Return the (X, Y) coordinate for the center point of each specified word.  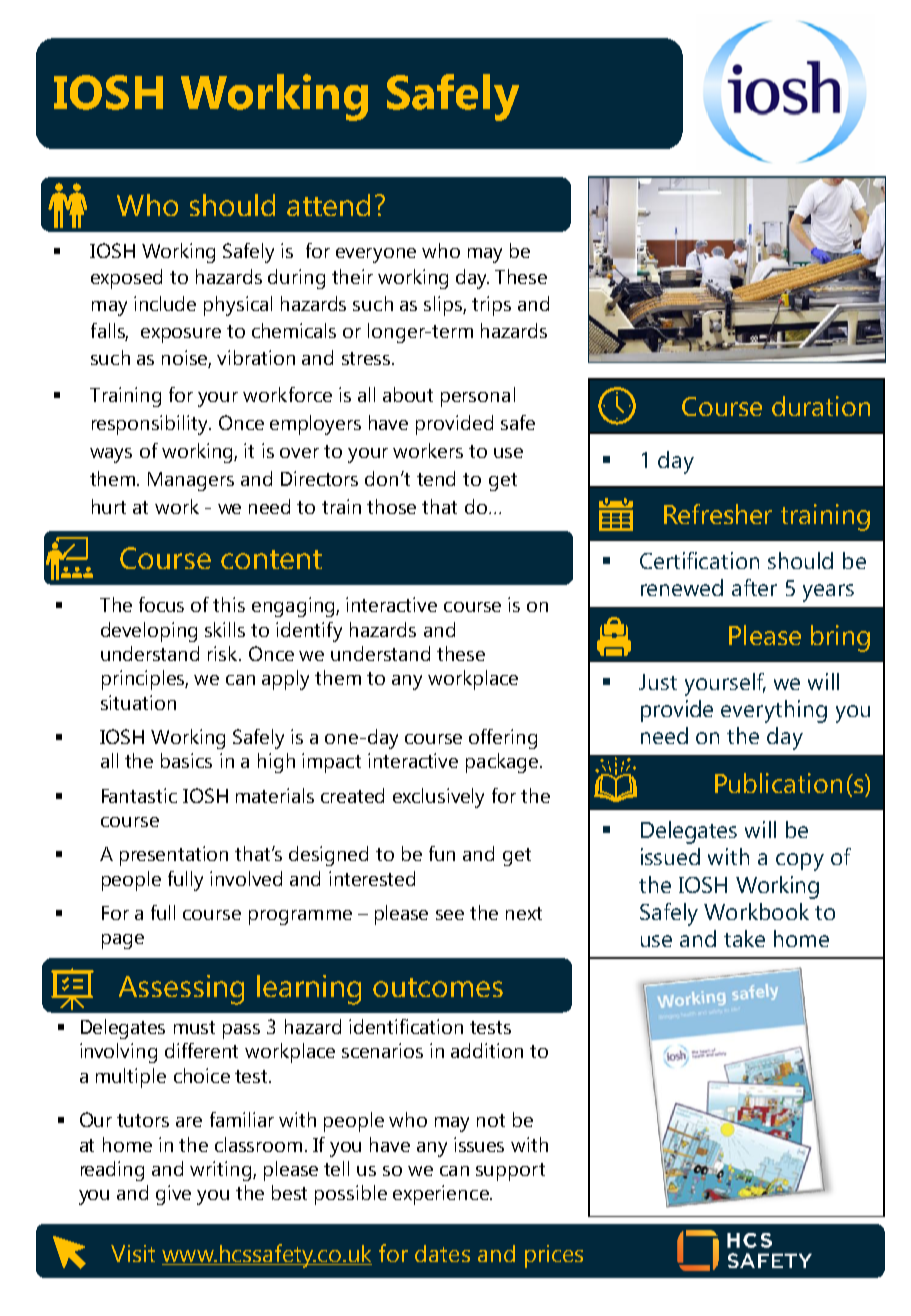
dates (442, 1253)
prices (554, 1256)
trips (491, 306)
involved (246, 878)
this (229, 604)
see (450, 915)
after (754, 587)
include (165, 303)
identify (309, 632)
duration (821, 406)
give (173, 1195)
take (744, 938)
